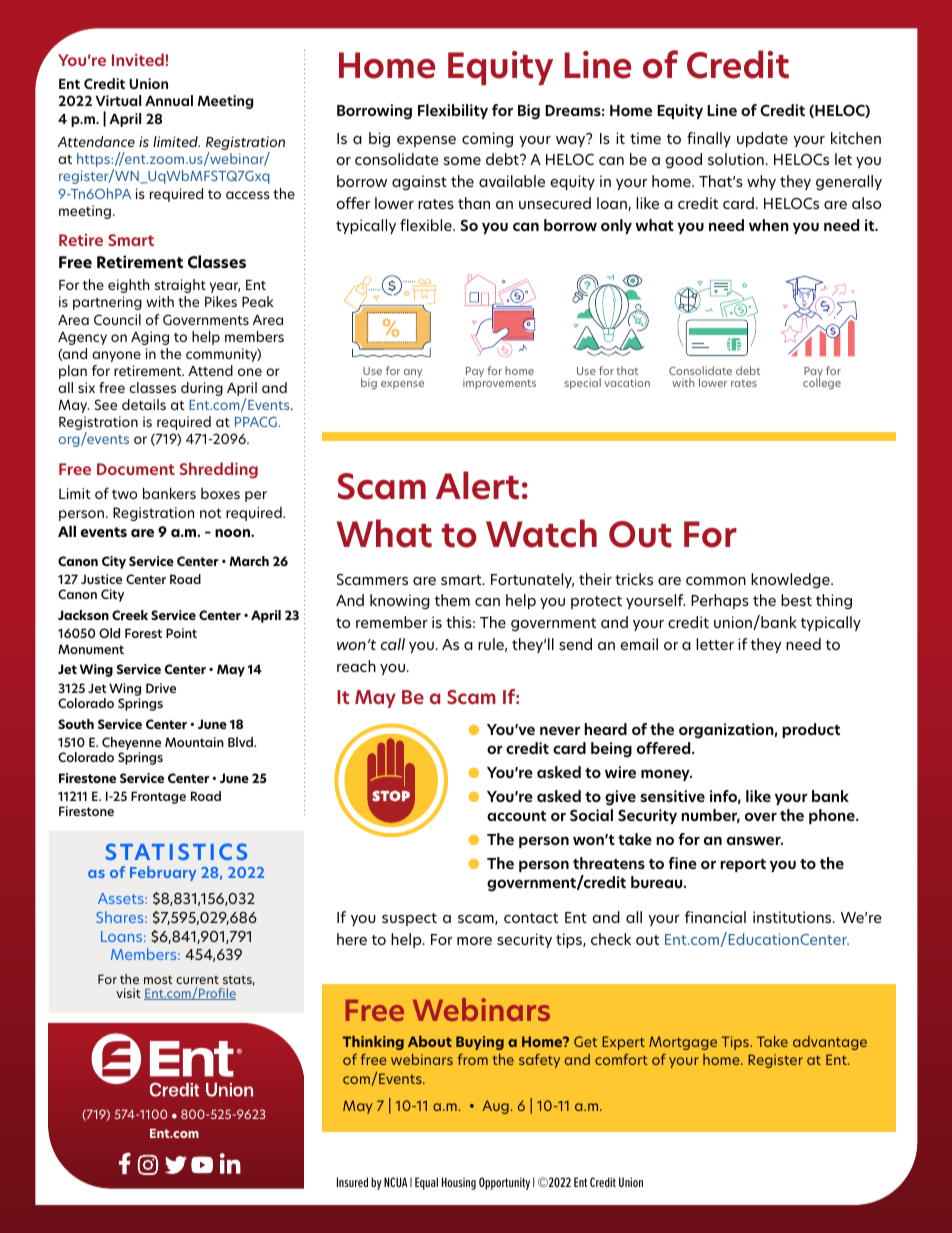 The height and width of the screenshot is (1233, 952). Describe the element at coordinates (762, 139) in the screenshot. I see `update` at that location.
